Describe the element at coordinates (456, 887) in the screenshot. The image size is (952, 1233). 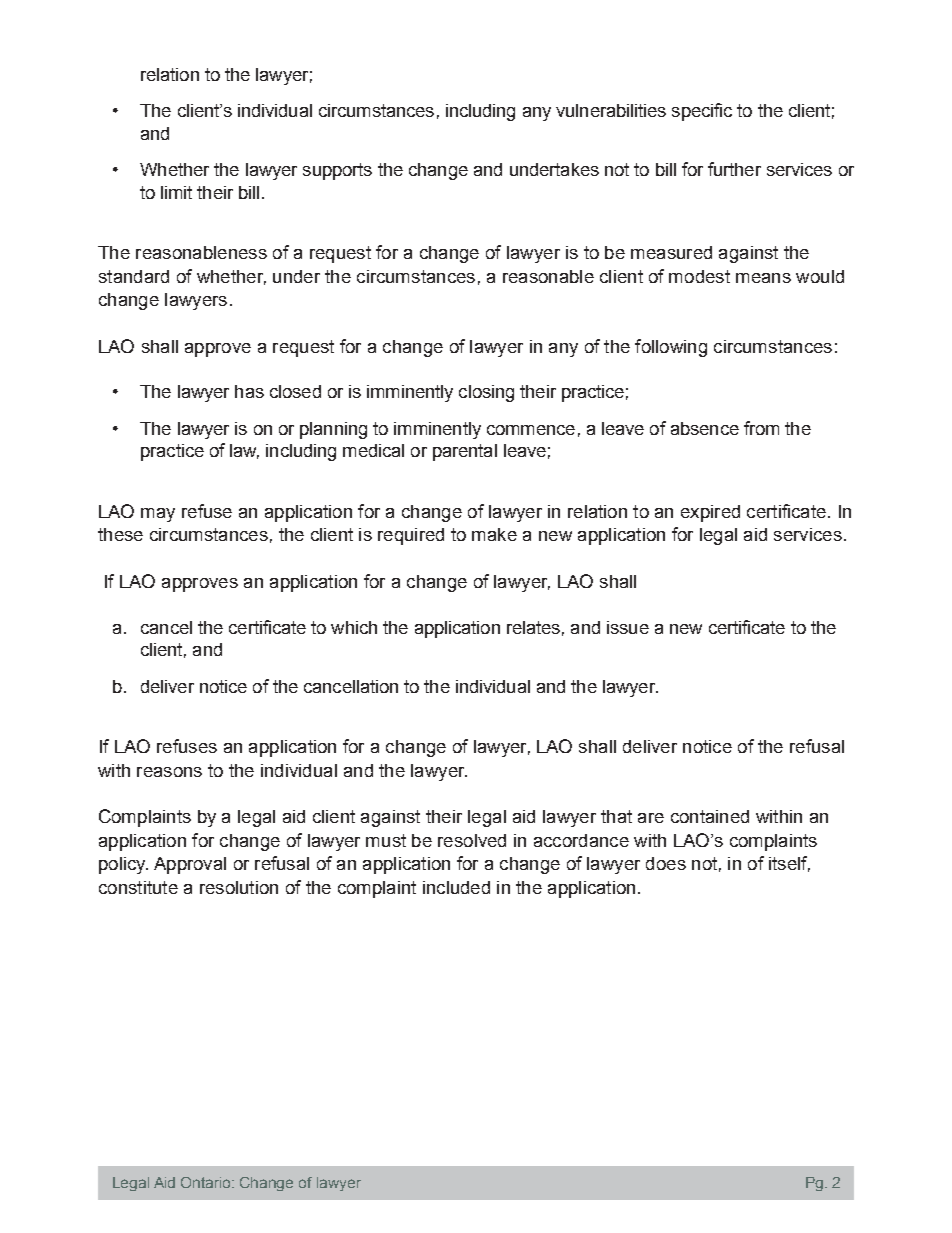
I see `included` at that location.
